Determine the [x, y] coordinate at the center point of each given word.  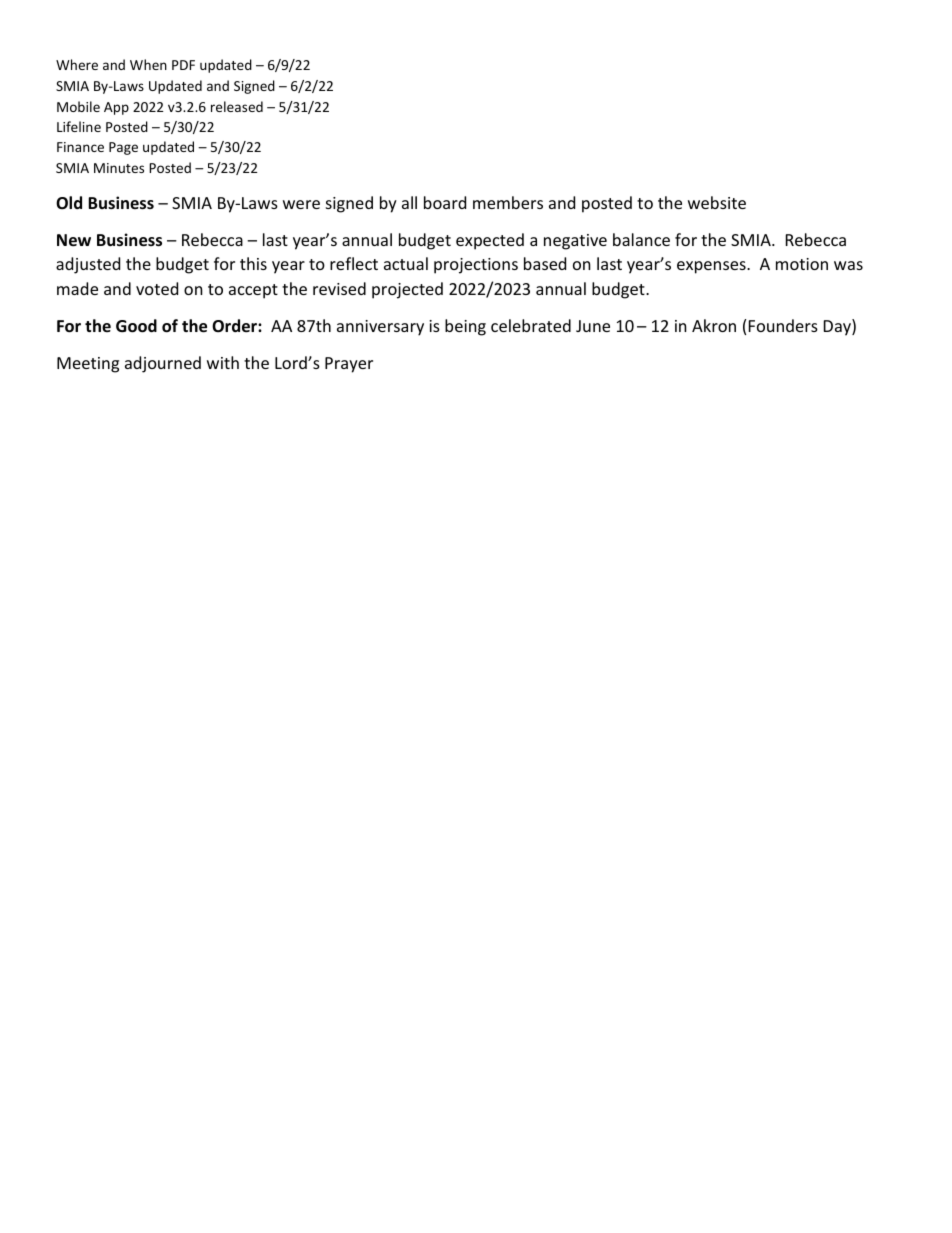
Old [69, 203]
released [237, 106]
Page [123, 148]
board [445, 202]
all [409, 202]
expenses [712, 267]
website [717, 202]
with [223, 362]
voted [157, 288]
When [148, 64]
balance [641, 239]
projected [407, 290]
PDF [183, 65]
